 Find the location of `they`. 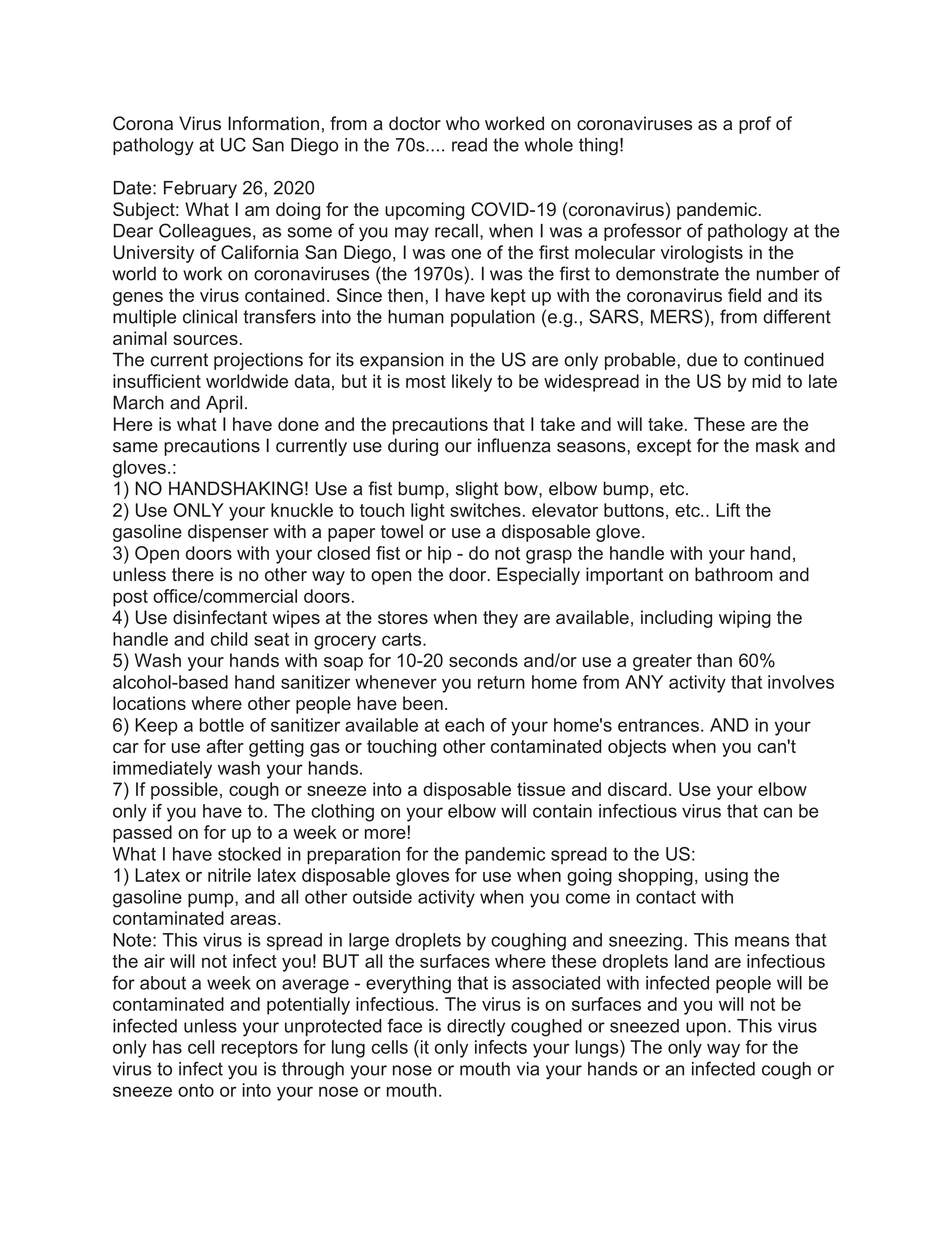

they is located at coordinates (500, 619).
